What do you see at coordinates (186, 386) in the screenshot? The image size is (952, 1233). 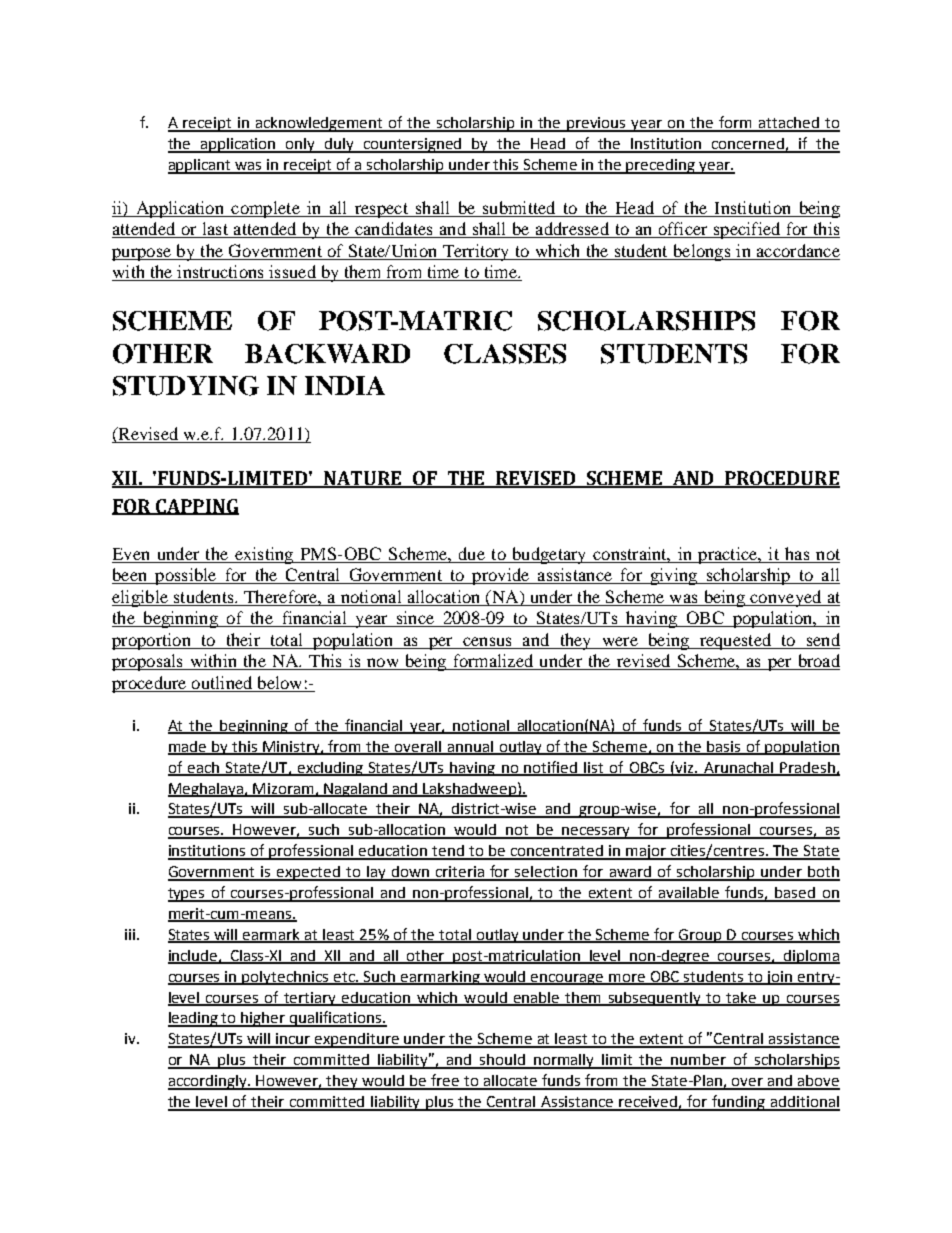 I see `STUDYING` at bounding box center [186, 386].
